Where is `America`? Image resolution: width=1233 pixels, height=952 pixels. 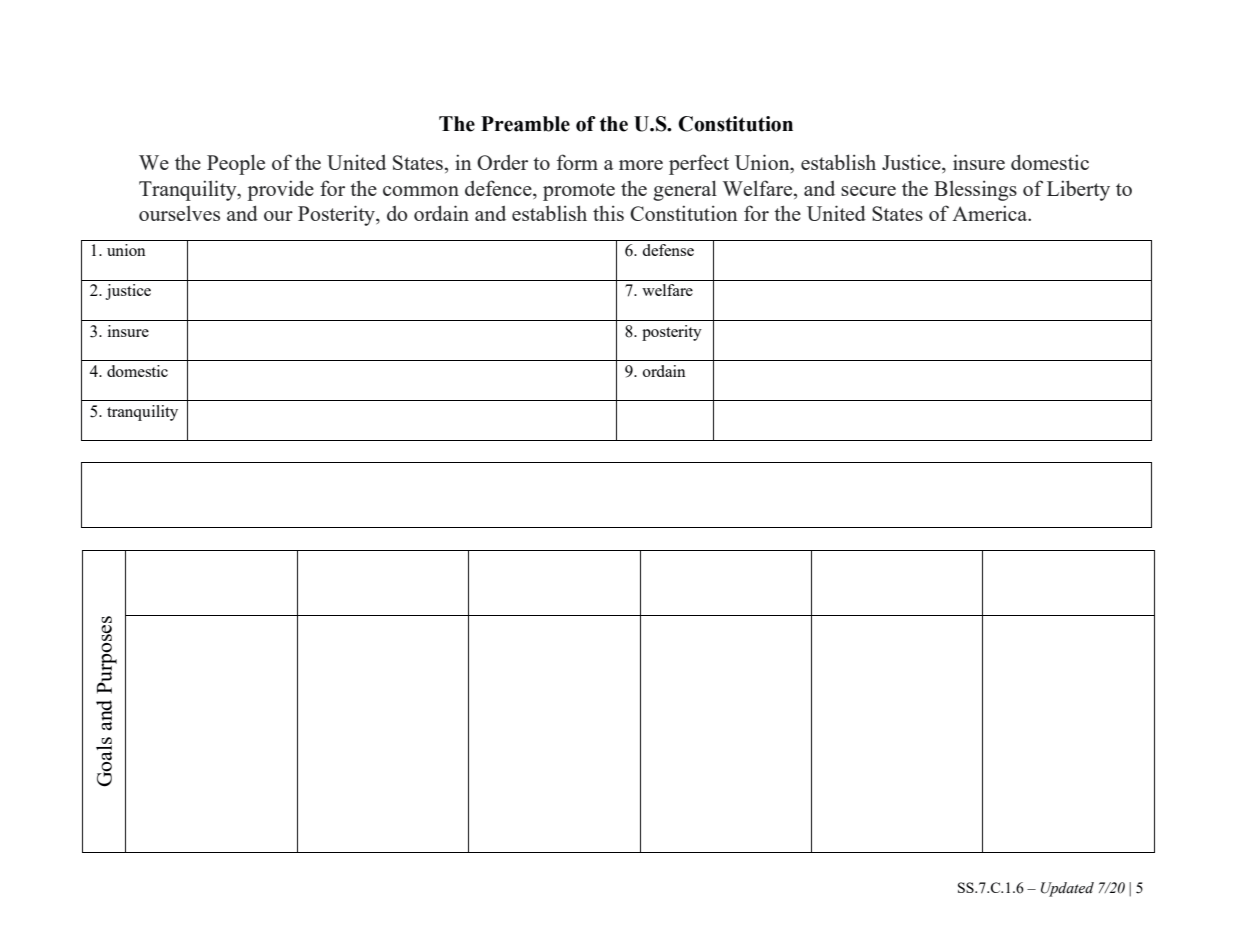
America is located at coordinates (991, 213).
